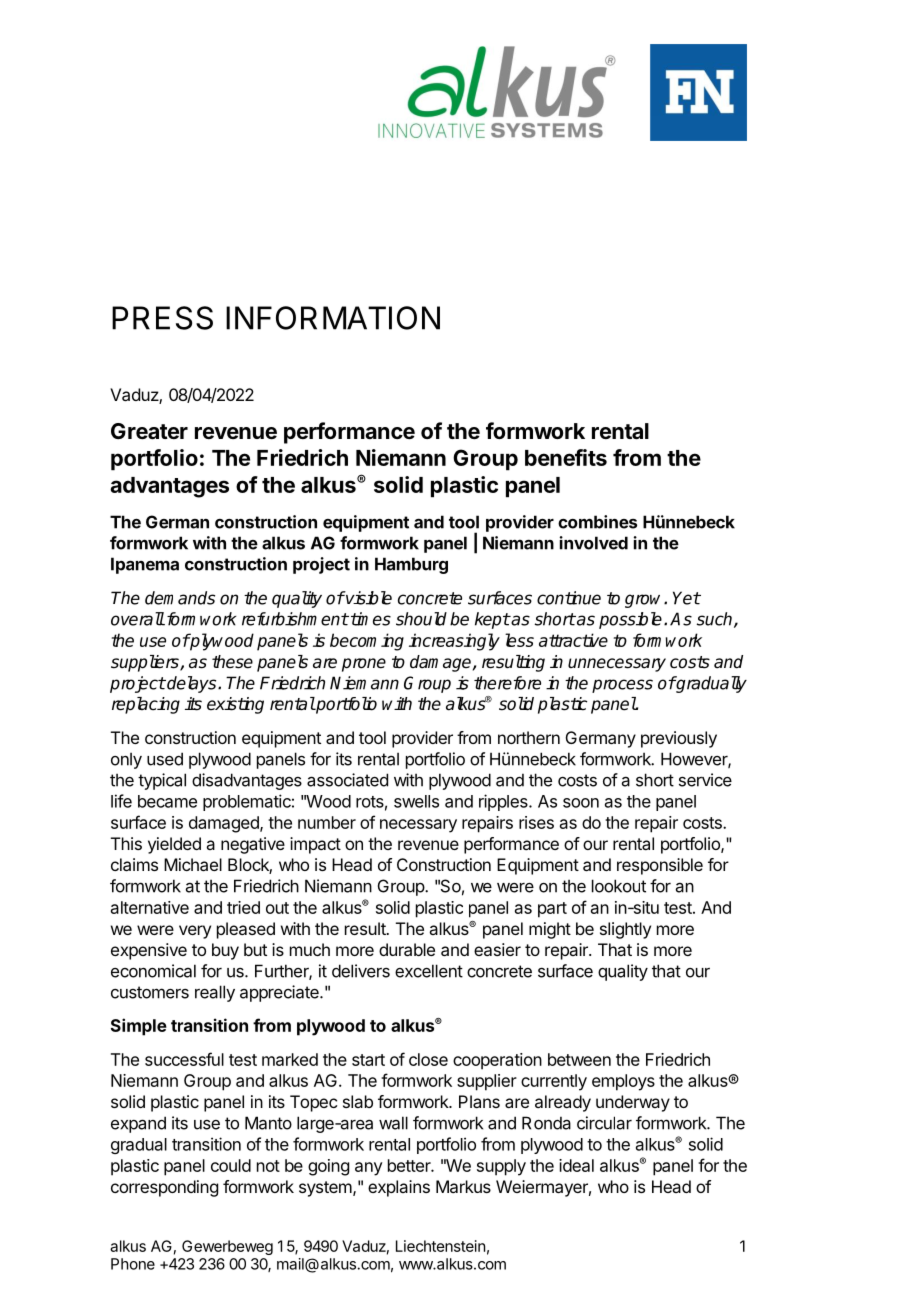 The image size is (924, 1308). What do you see at coordinates (625, 930) in the page?
I see `slightly` at bounding box center [625, 930].
